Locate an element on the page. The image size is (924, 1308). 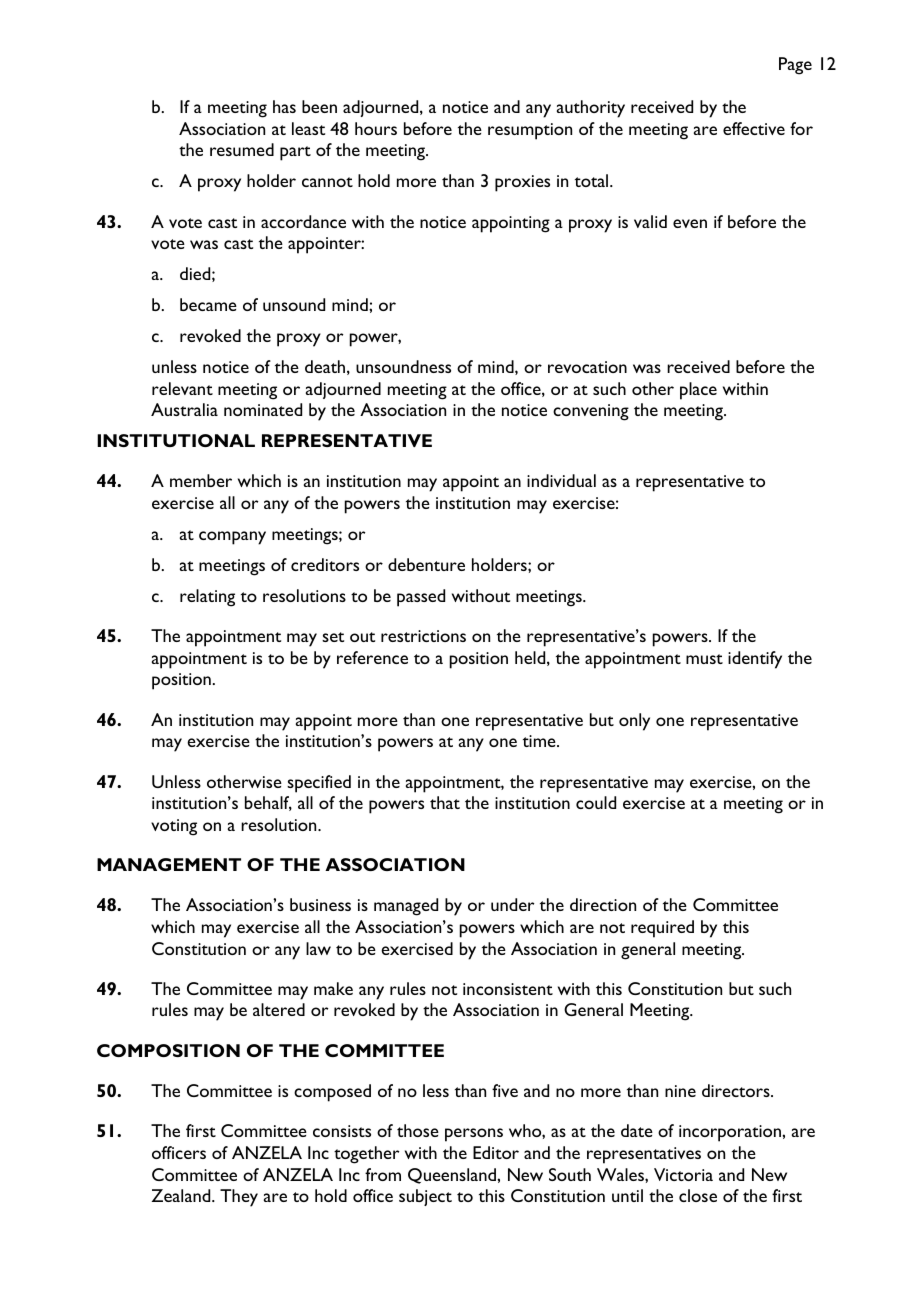
relating is located at coordinates (207, 598).
